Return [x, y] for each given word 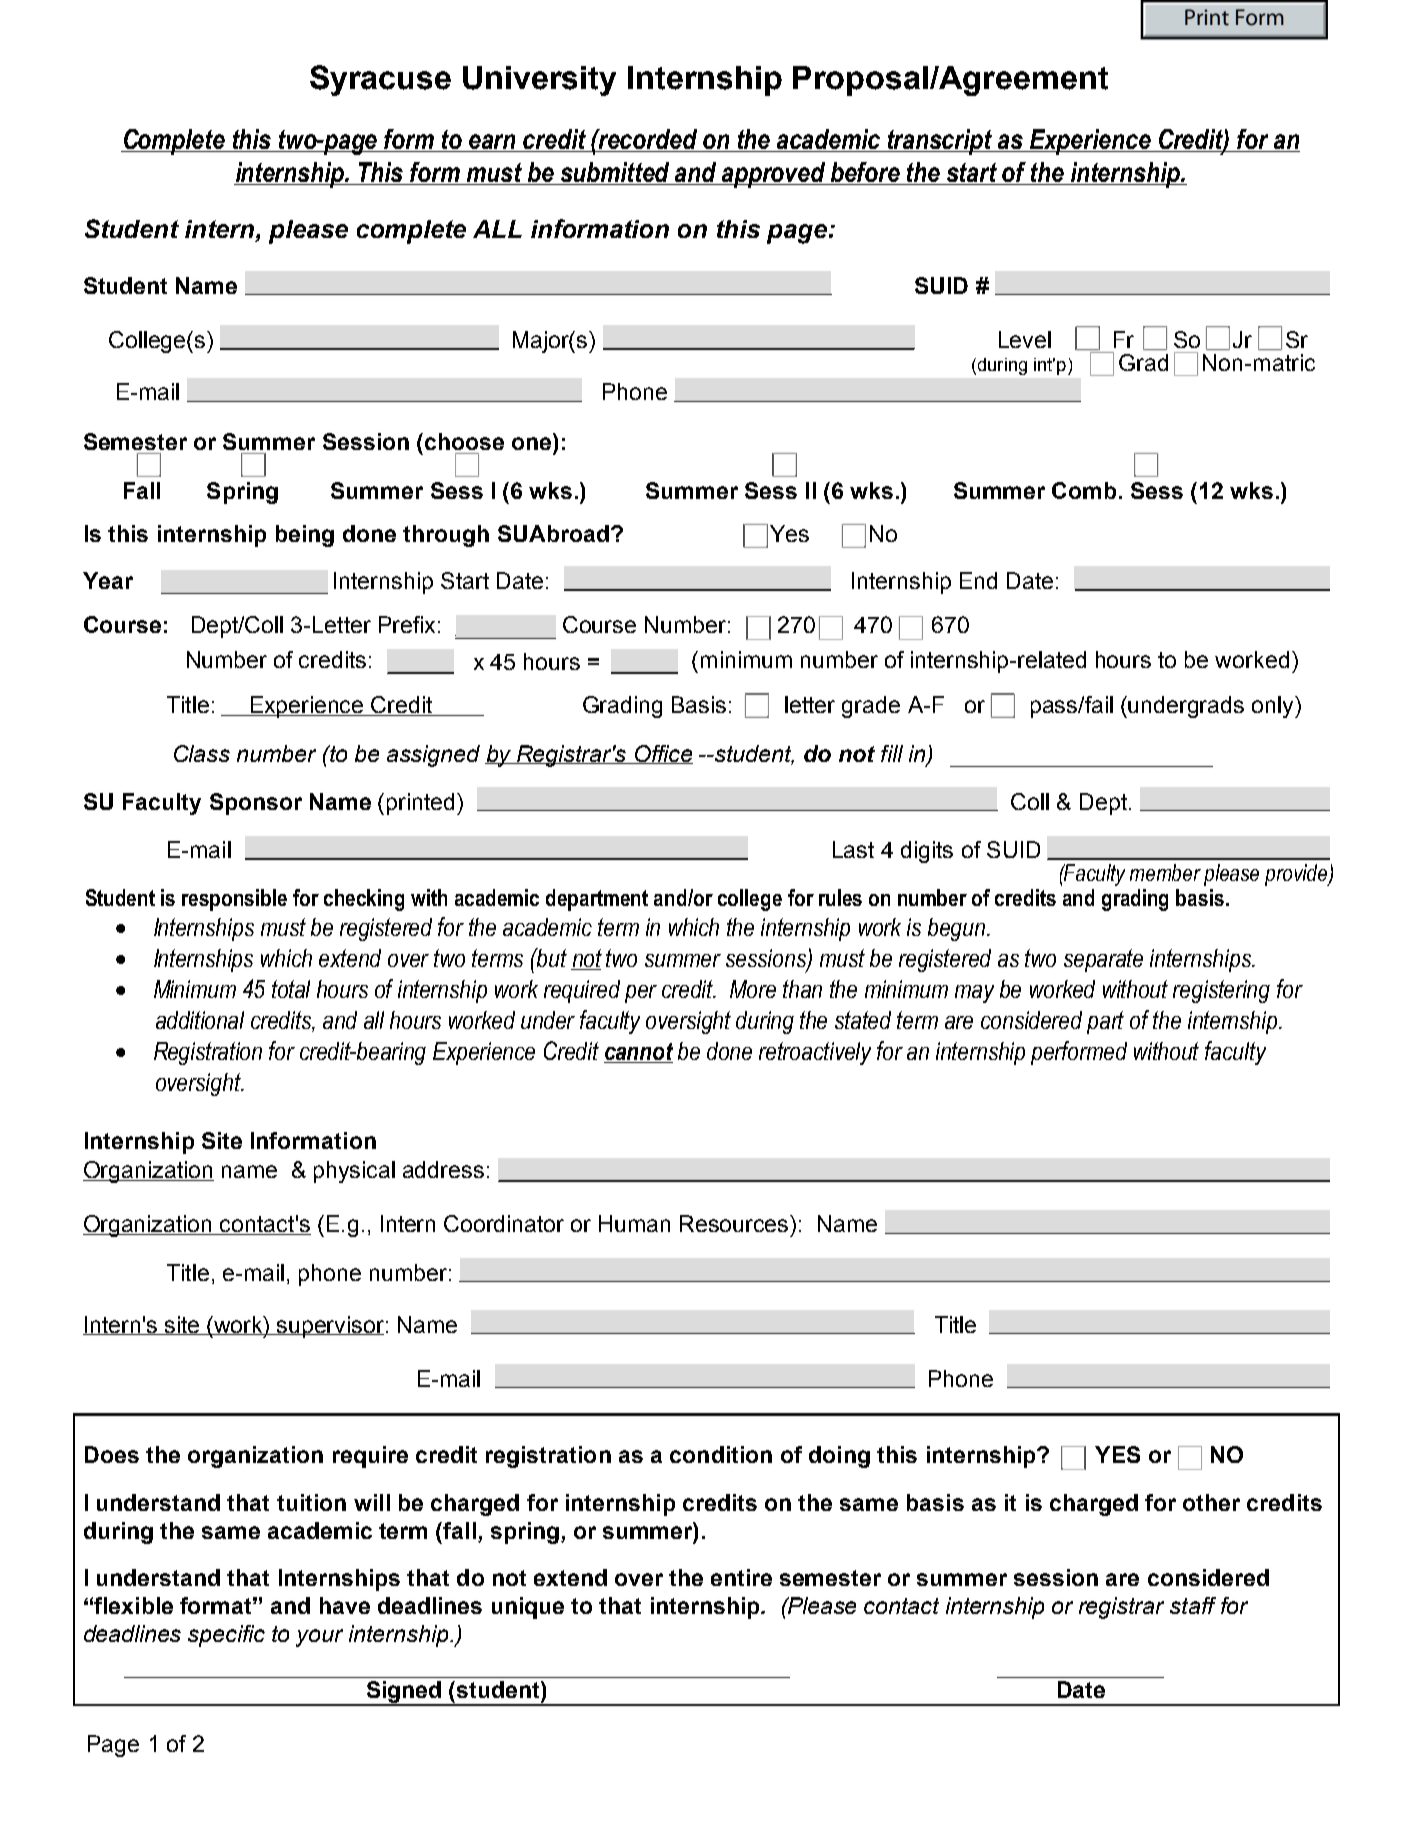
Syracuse [380, 80]
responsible [234, 900]
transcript [940, 142]
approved [774, 175]
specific [226, 1636]
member [1165, 872]
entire [741, 1577]
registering [1221, 991]
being [305, 536]
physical [354, 1172]
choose [464, 441]
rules [840, 897]
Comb [1084, 490]
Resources [735, 1223]
